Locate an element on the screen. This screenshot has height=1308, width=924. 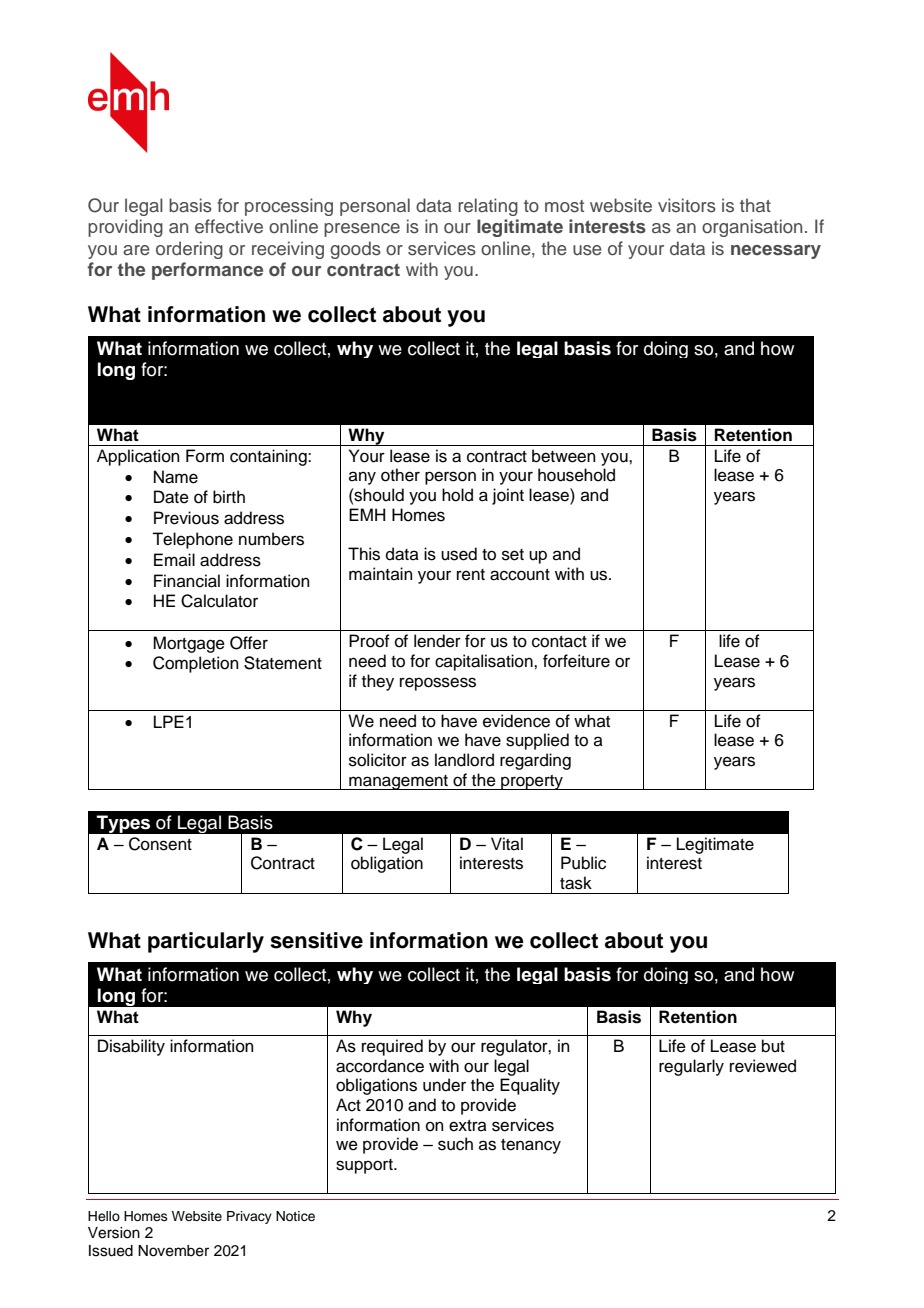
visitors is located at coordinates (687, 205).
